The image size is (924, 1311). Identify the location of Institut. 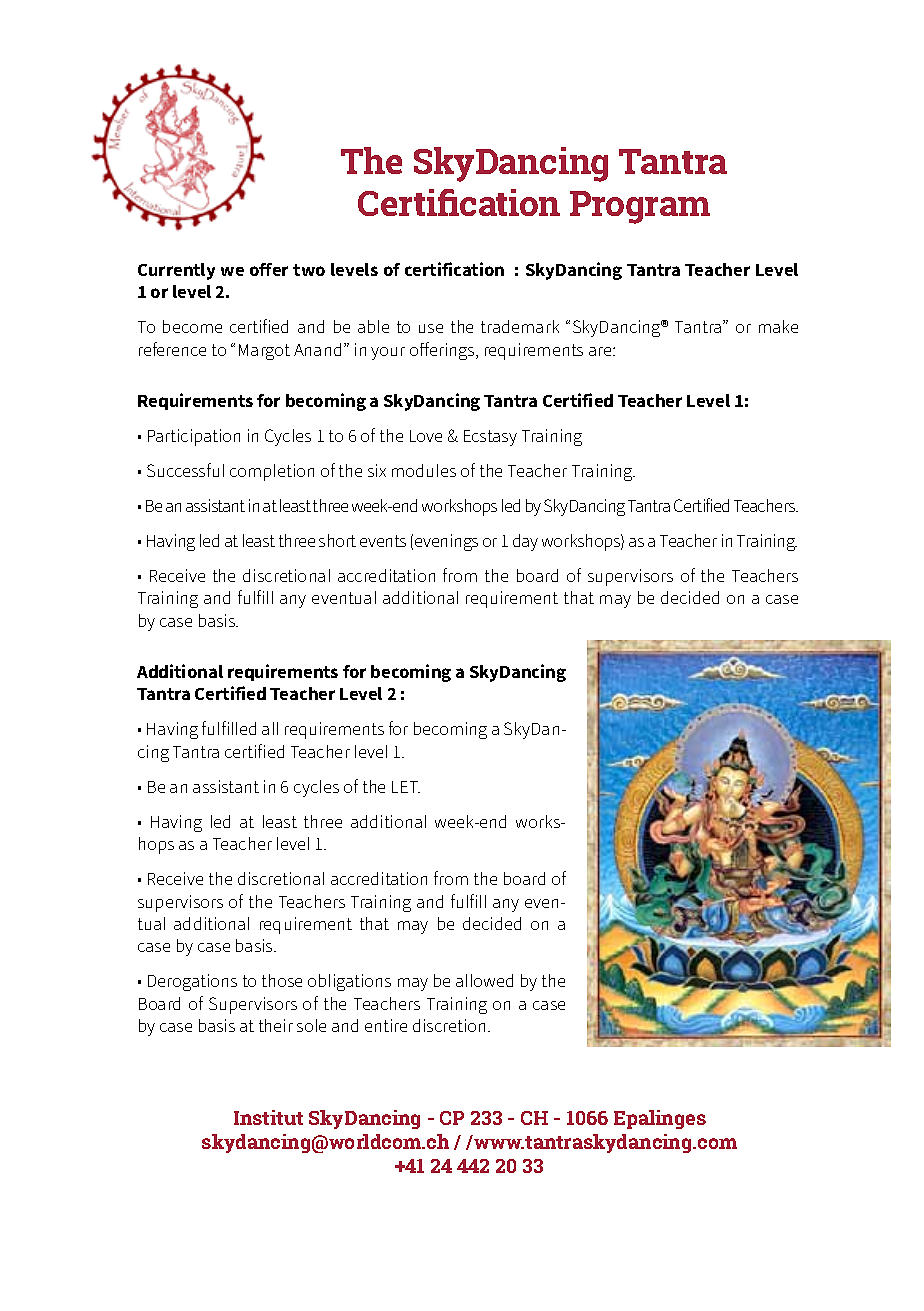
(268, 1117).
